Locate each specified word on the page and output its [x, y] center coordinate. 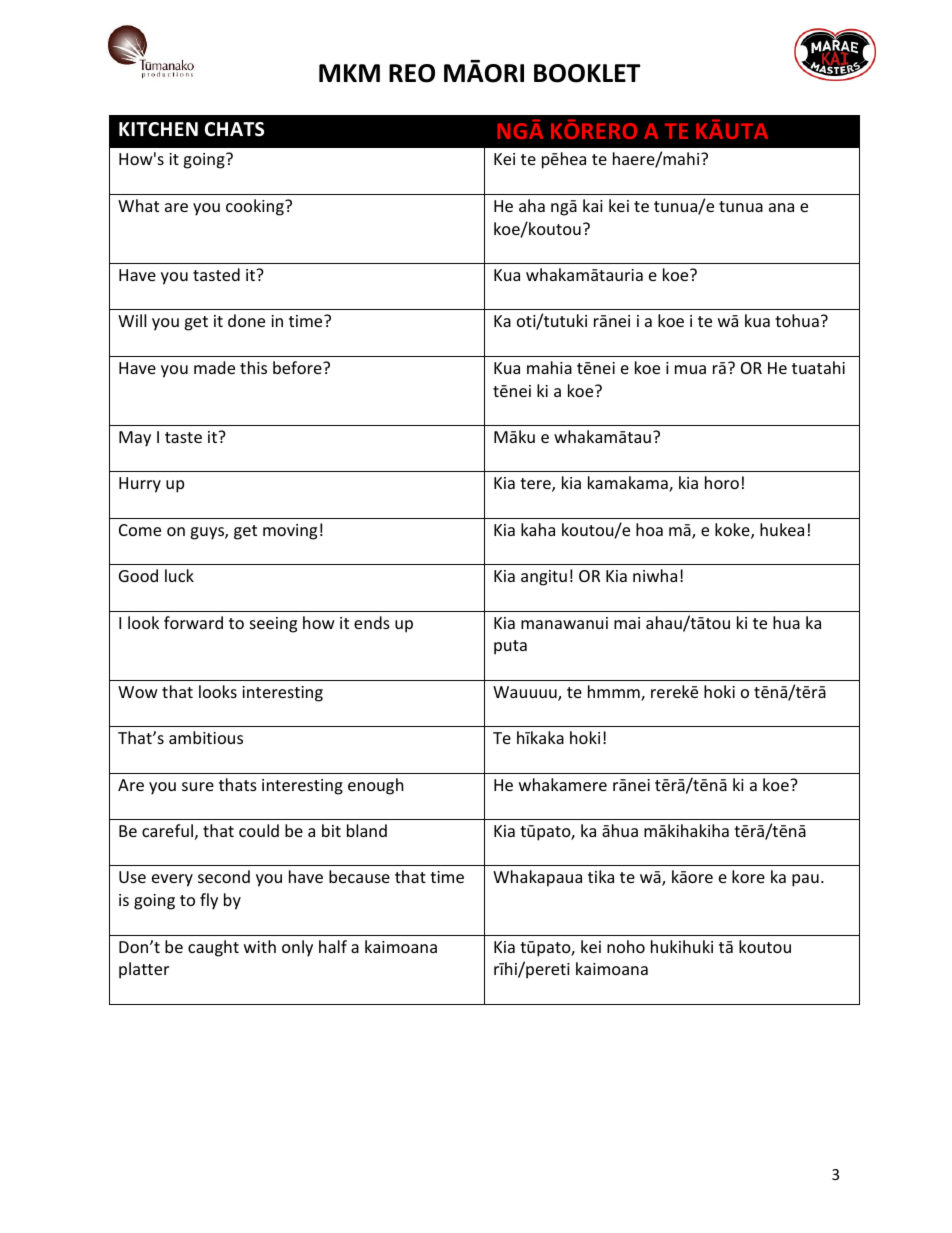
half [333, 946]
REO [412, 73]
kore [748, 876]
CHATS [234, 129]
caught [213, 948]
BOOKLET [587, 73]
